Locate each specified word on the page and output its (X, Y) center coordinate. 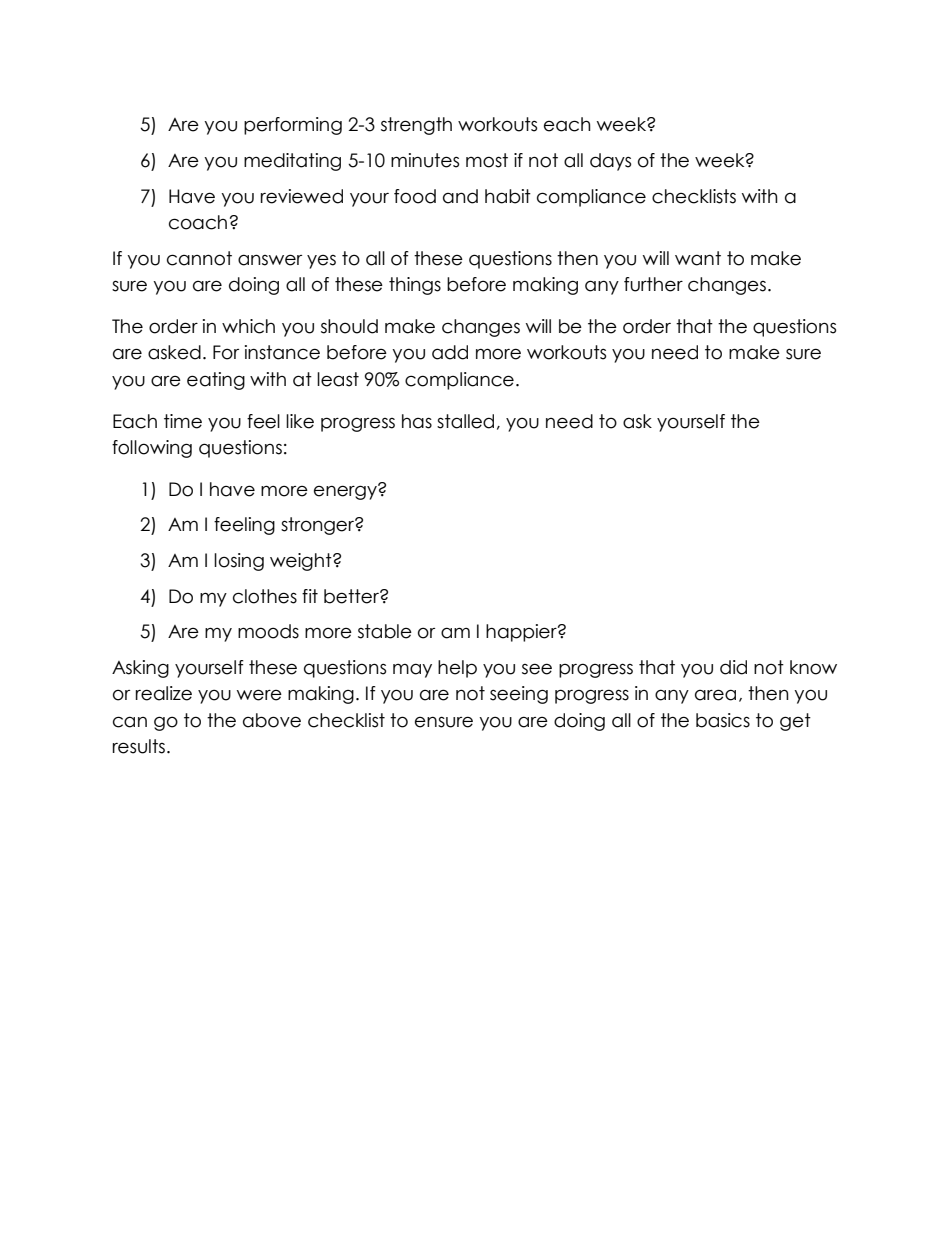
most (487, 160)
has (417, 421)
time (183, 421)
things (415, 286)
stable (385, 631)
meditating (292, 162)
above (272, 720)
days (610, 162)
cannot (199, 258)
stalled (465, 421)
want (698, 258)
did (733, 667)
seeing (519, 695)
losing (239, 562)
